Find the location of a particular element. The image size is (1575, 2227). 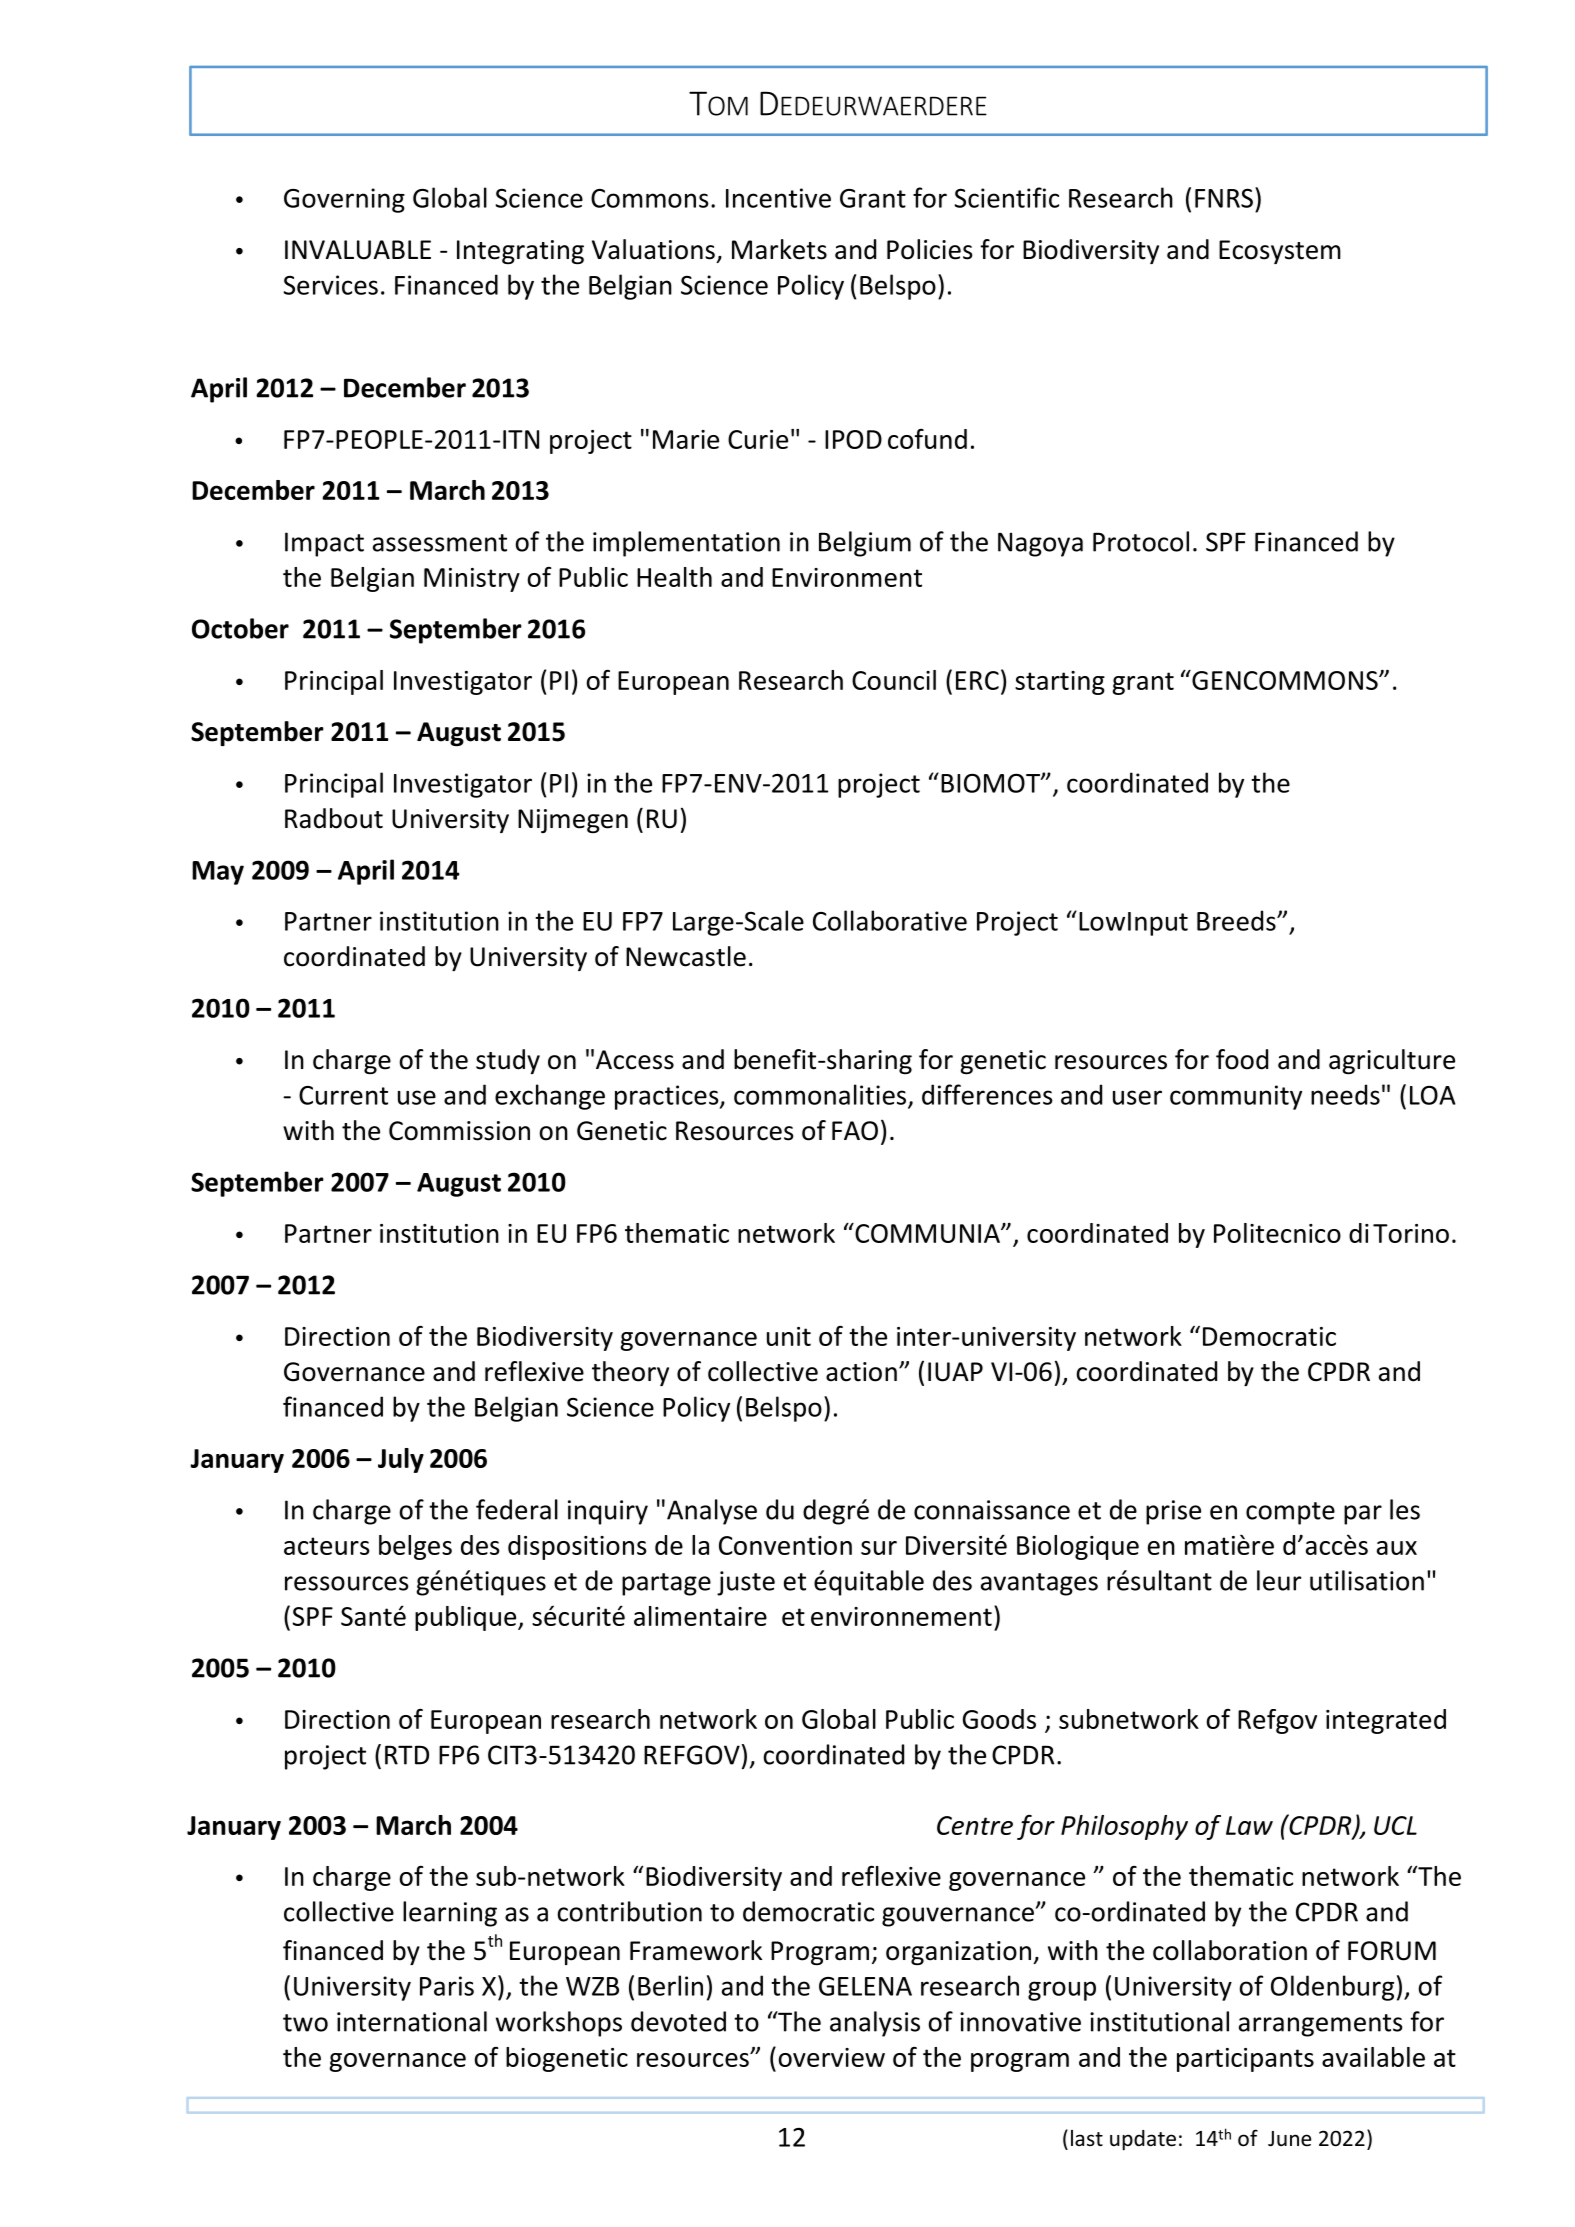

ressources is located at coordinates (347, 1583).
